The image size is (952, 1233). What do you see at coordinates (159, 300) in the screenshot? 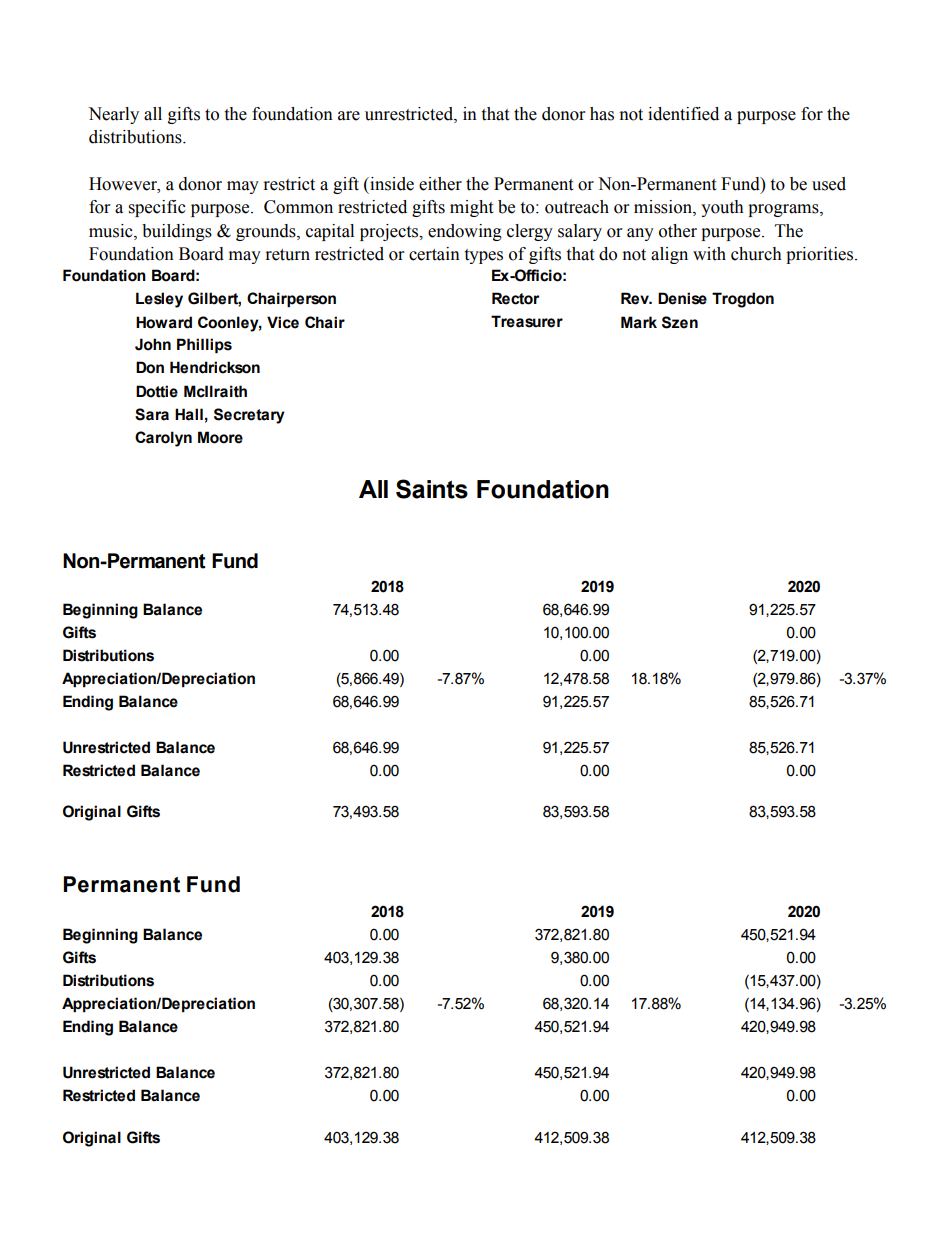
I see `Lesley` at bounding box center [159, 300].
